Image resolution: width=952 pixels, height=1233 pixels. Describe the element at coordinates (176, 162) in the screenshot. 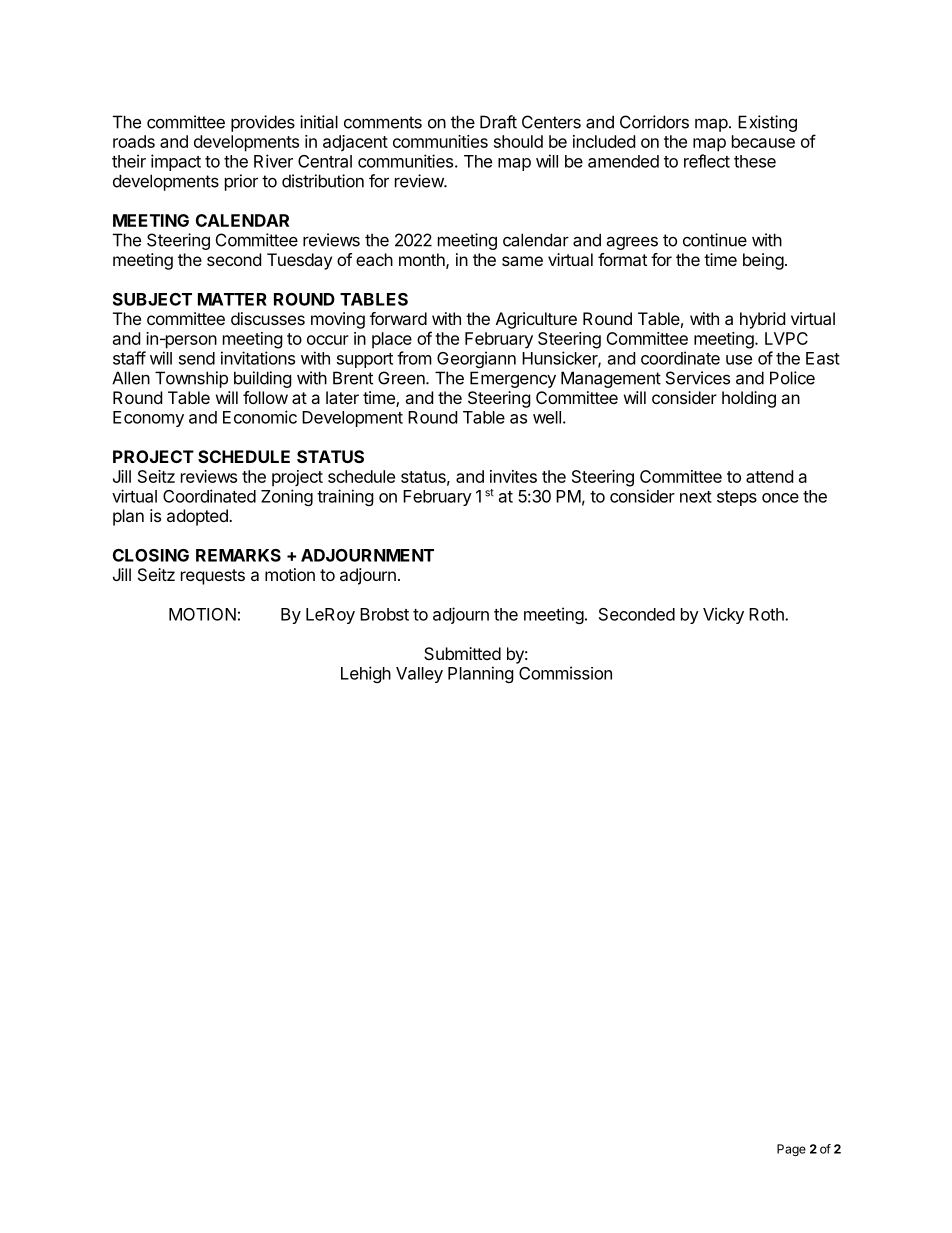

I see `impact` at that location.
